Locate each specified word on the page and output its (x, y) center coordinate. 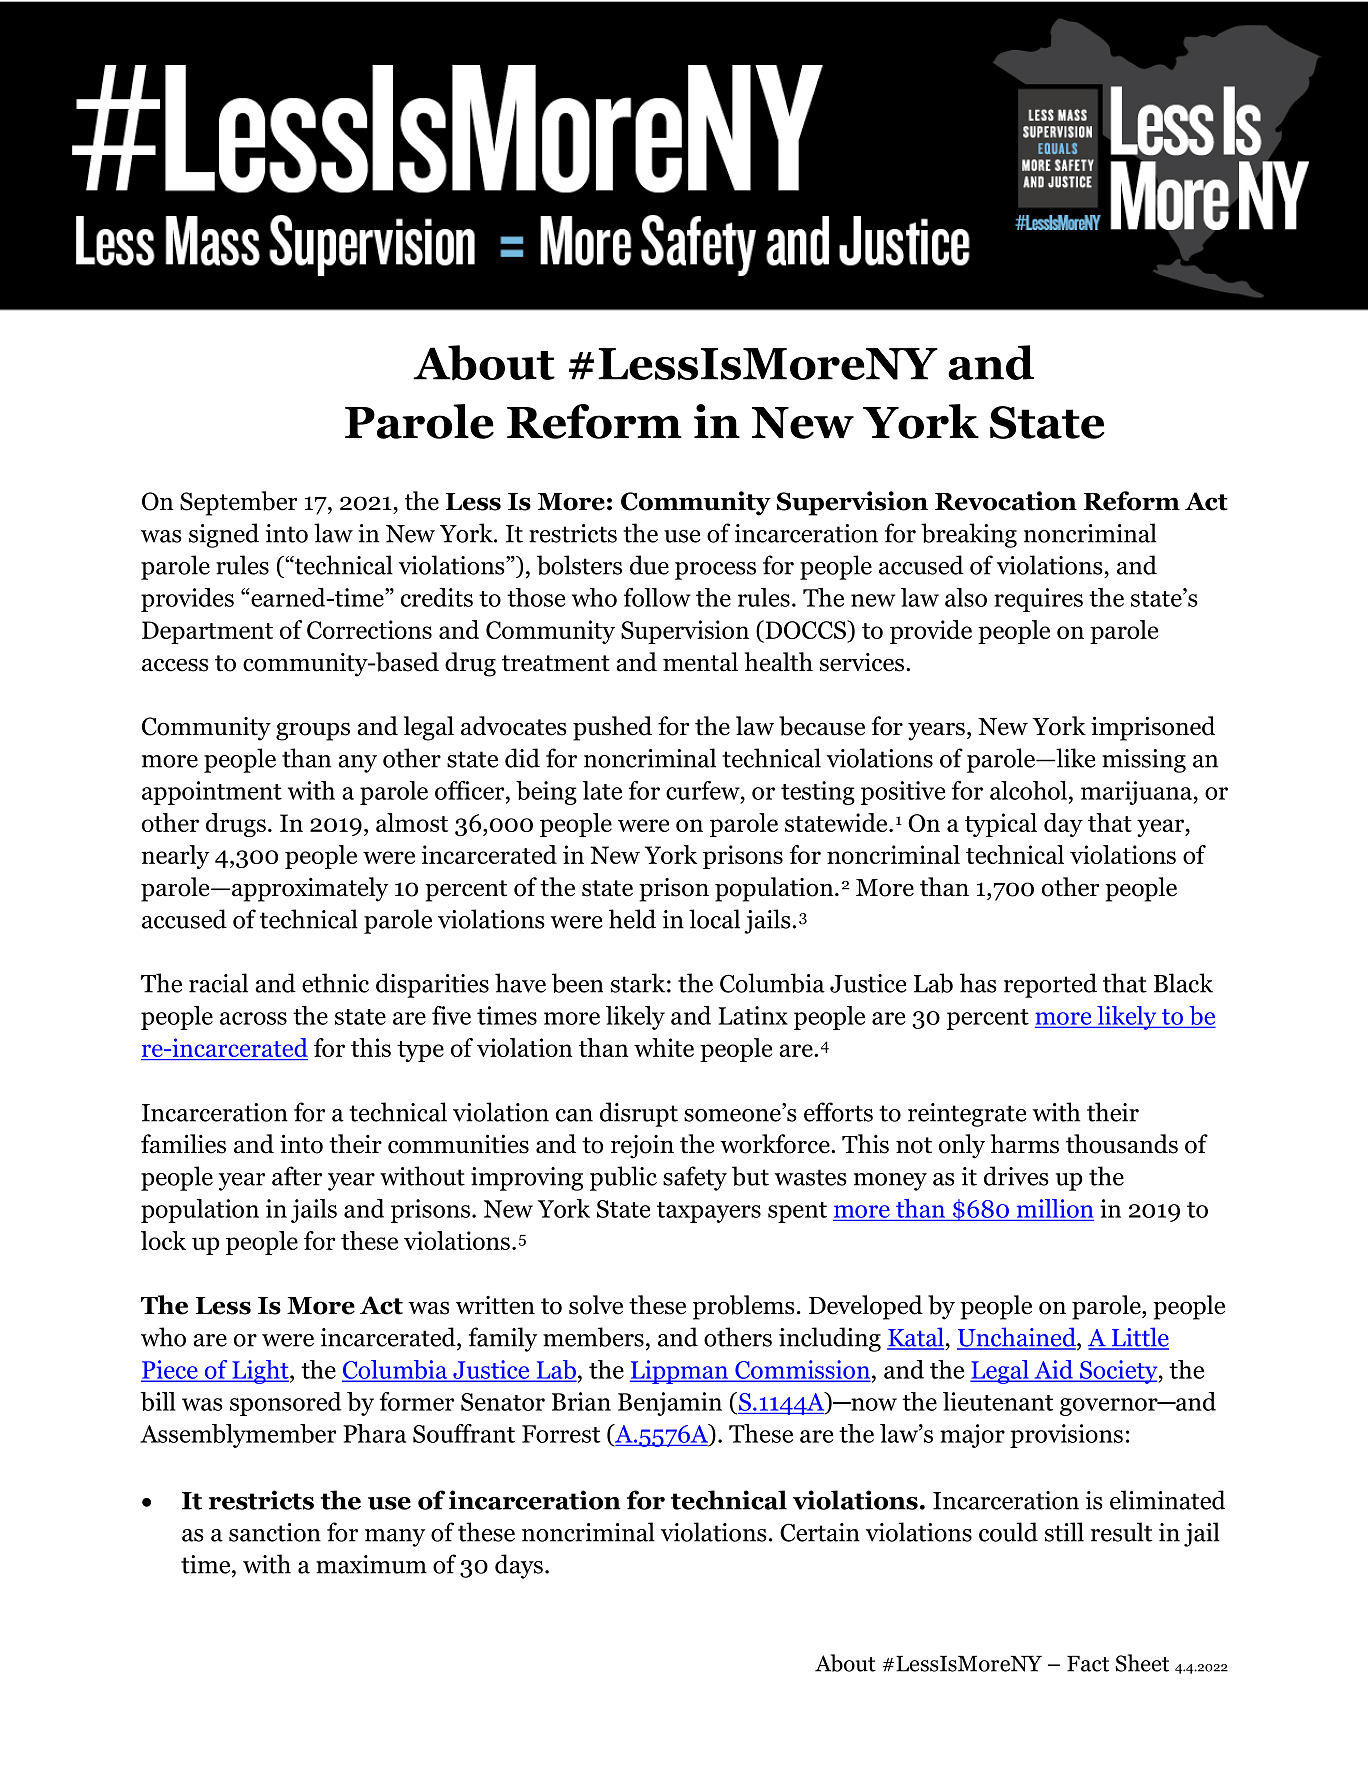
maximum (371, 1564)
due (649, 565)
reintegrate (967, 1115)
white (664, 1047)
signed (224, 535)
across (253, 1018)
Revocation (1006, 501)
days (519, 1566)
